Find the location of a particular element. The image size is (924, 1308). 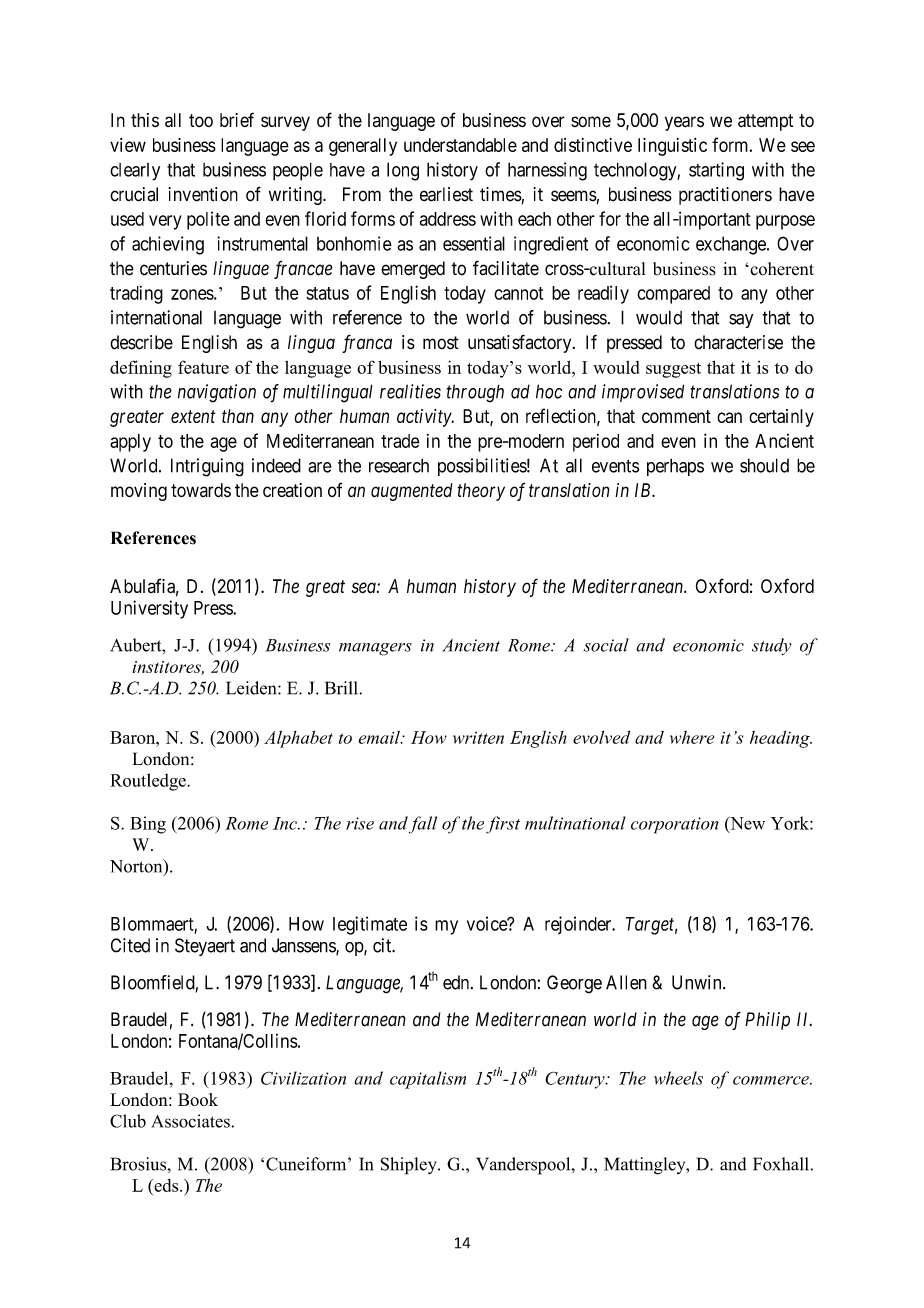

too is located at coordinates (201, 120).
